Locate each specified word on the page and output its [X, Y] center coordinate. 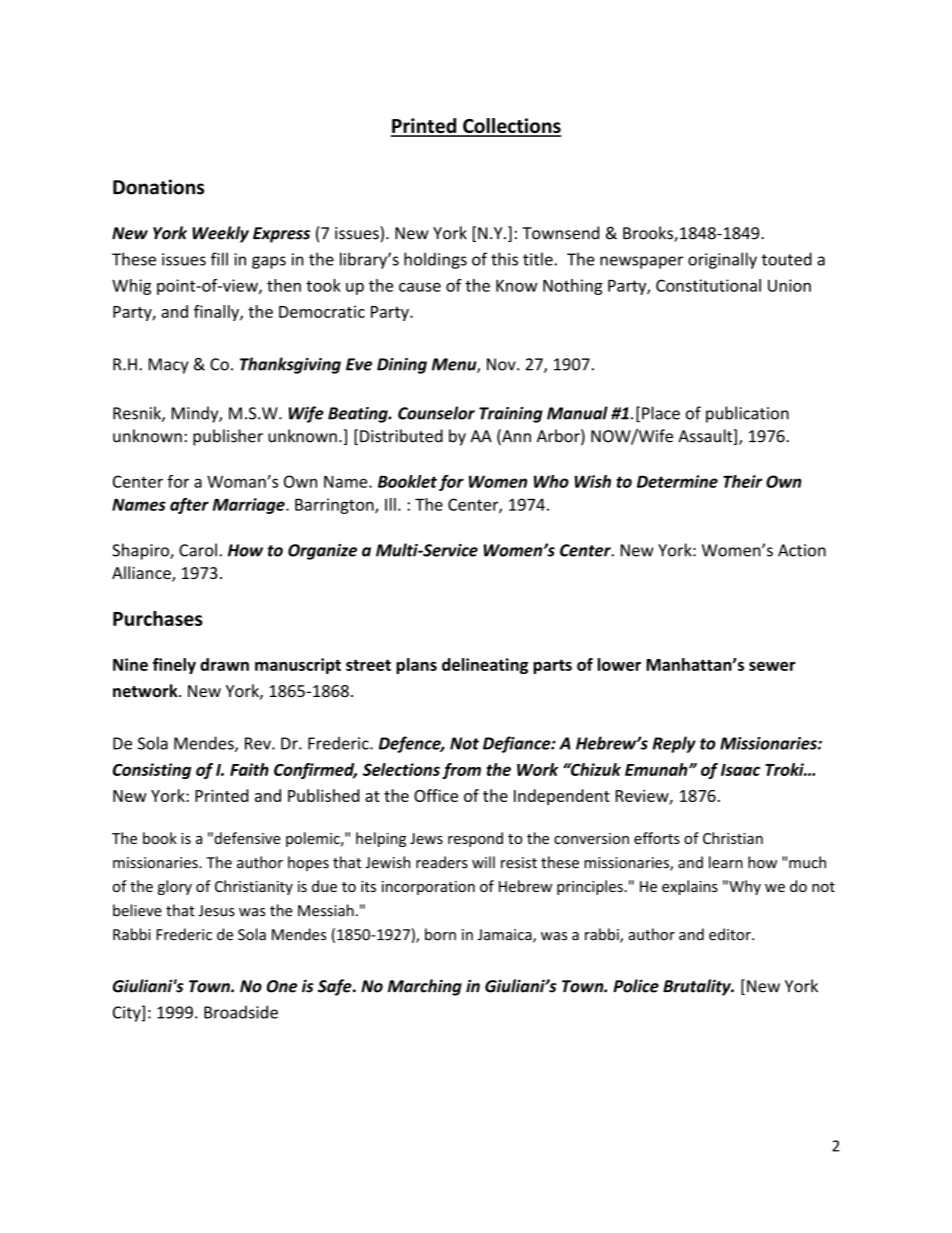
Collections [511, 127]
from [461, 771]
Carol [198, 550]
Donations [158, 187]
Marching [425, 987]
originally [722, 260]
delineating [485, 666]
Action [802, 550]
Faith [249, 769]
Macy [168, 366]
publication [747, 414]
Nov [502, 364]
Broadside [241, 1012]
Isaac [740, 770]
